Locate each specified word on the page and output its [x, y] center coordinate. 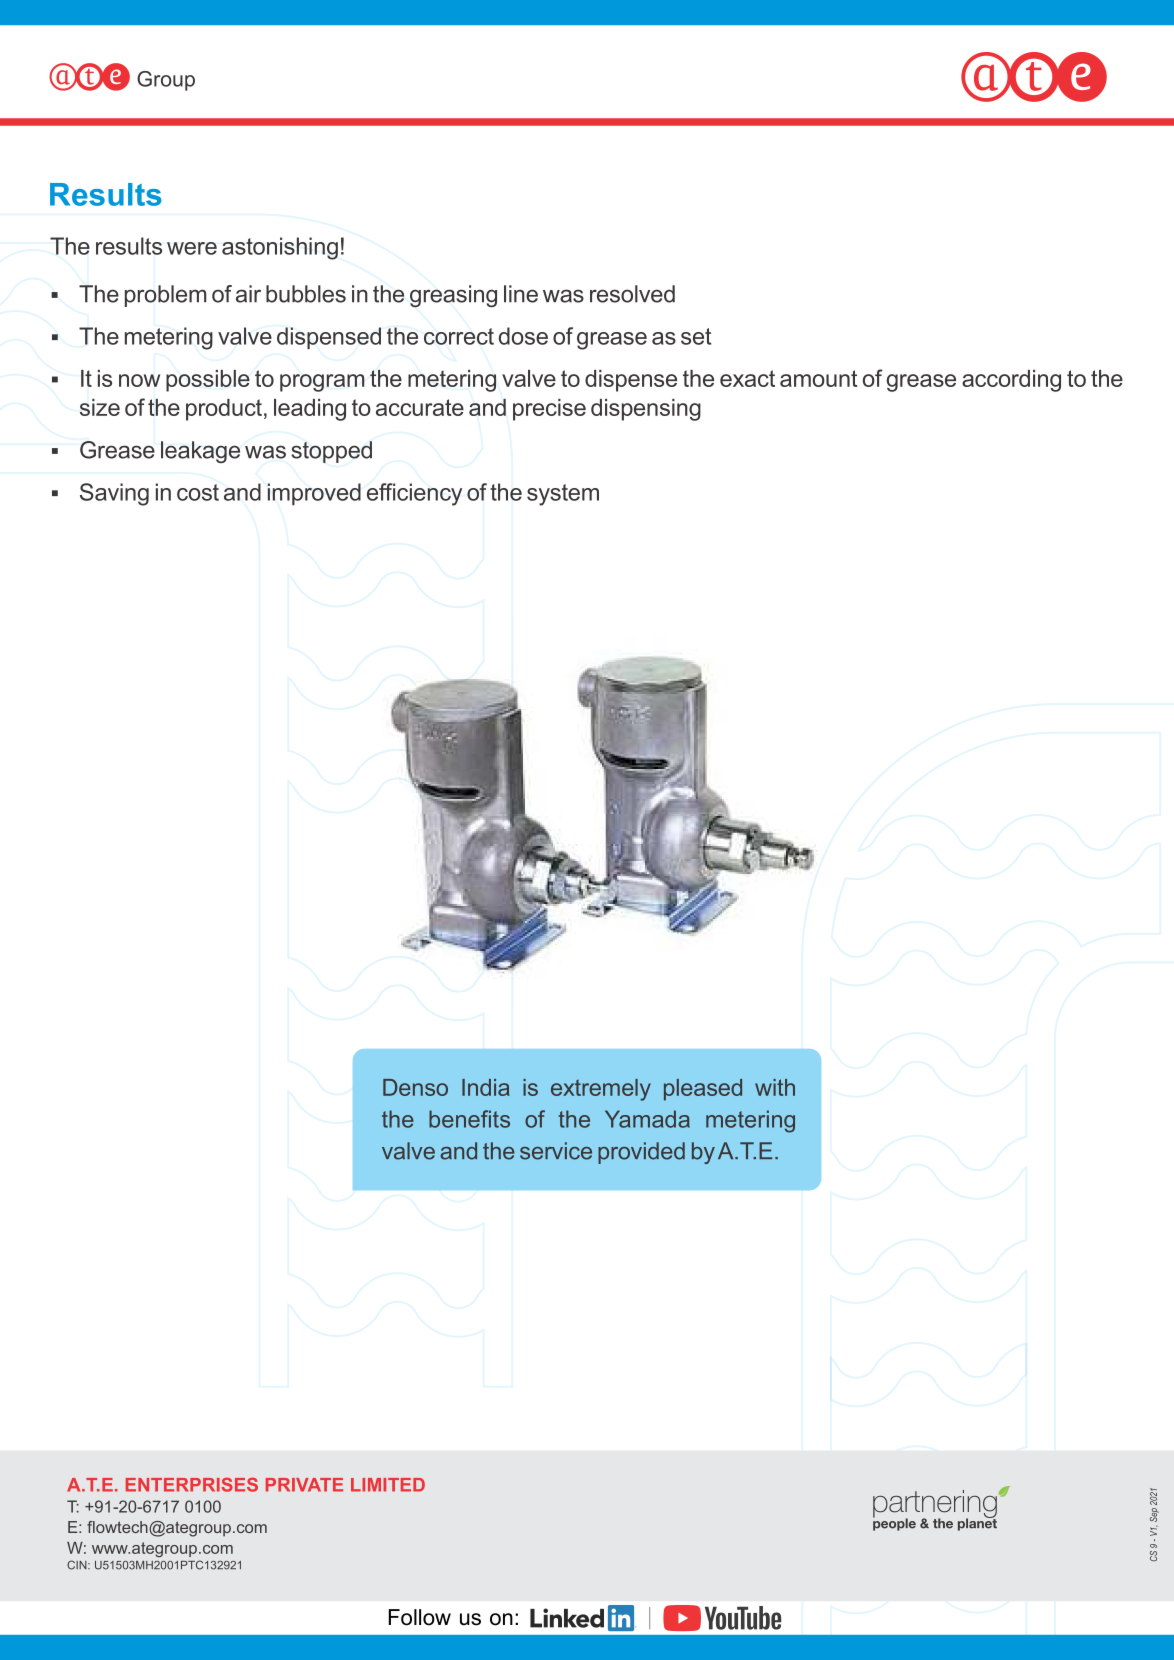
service [556, 1151]
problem [165, 296]
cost [198, 492]
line [521, 294]
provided [641, 1153]
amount [818, 378]
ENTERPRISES [192, 1485]
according [1011, 381]
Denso [415, 1087]
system [563, 495]
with [775, 1087]
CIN [78, 1565]
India [486, 1087]
